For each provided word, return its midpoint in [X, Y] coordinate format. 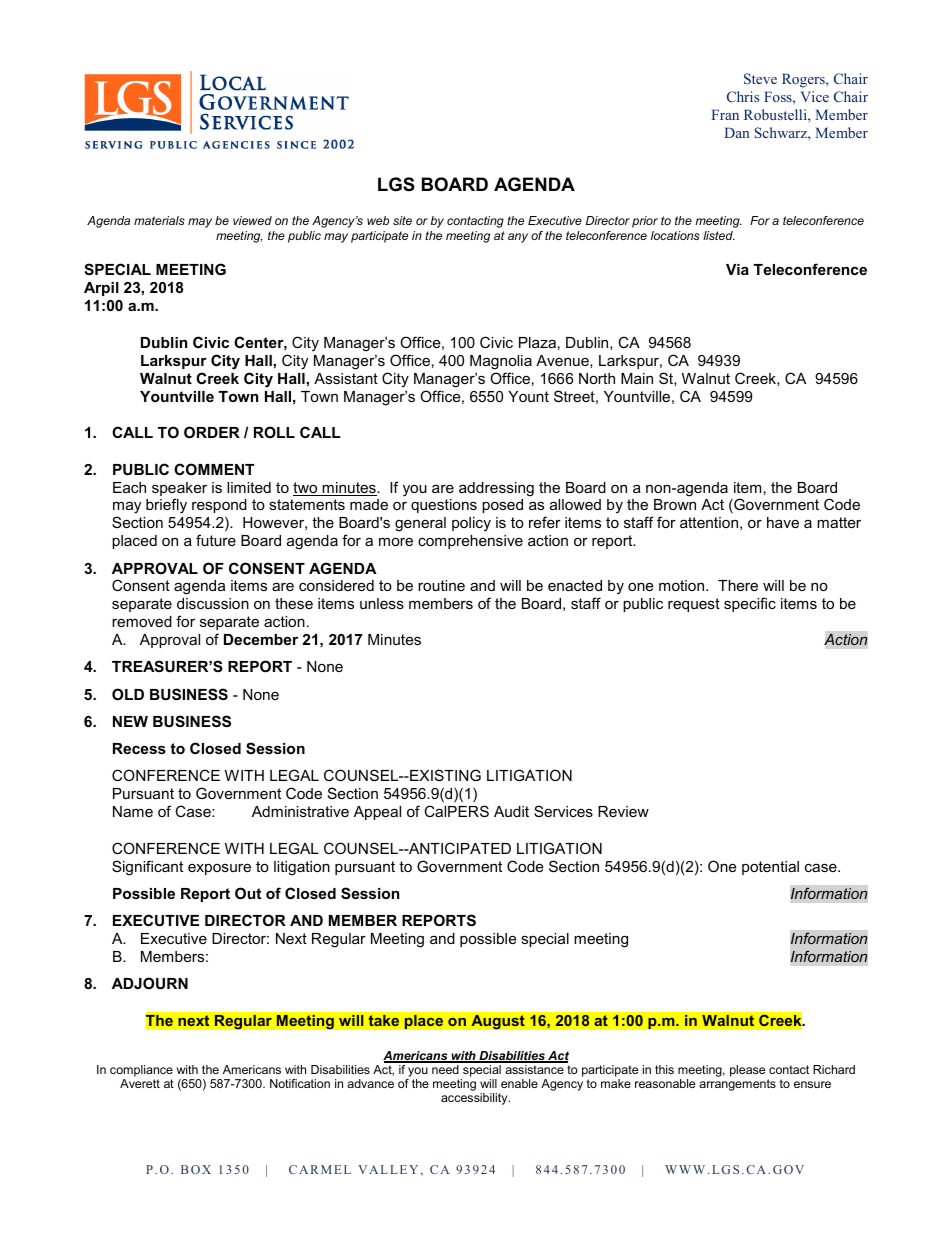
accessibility [475, 1099]
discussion [213, 603]
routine [441, 585]
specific [750, 604]
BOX [196, 1169]
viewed [252, 220]
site [402, 220]
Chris [743, 96]
